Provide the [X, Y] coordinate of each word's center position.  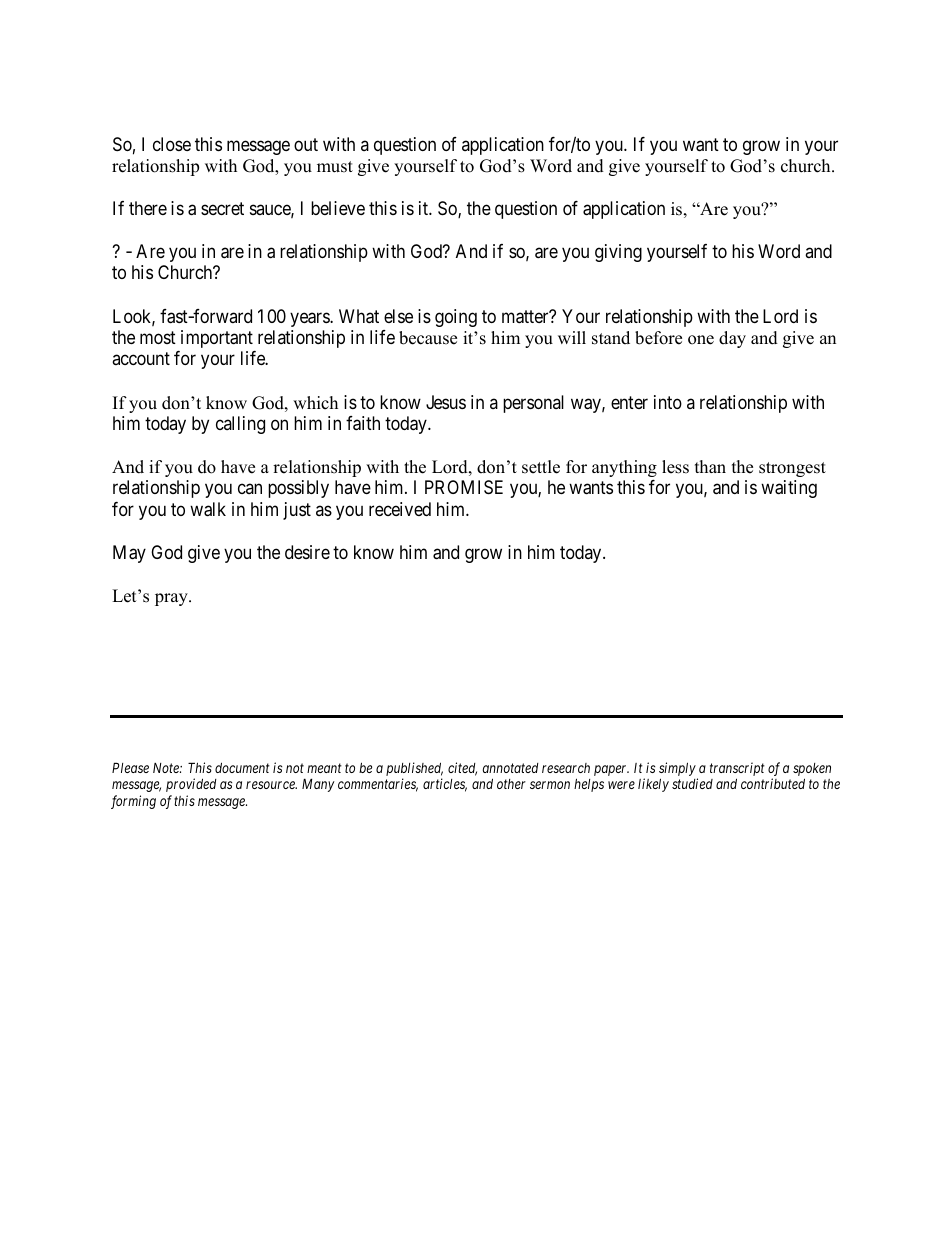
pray [172, 599]
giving [618, 253]
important [217, 339]
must [335, 167]
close [172, 144]
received [400, 509]
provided [191, 785]
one [701, 340]
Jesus [446, 402]
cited [462, 769]
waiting [789, 489]
